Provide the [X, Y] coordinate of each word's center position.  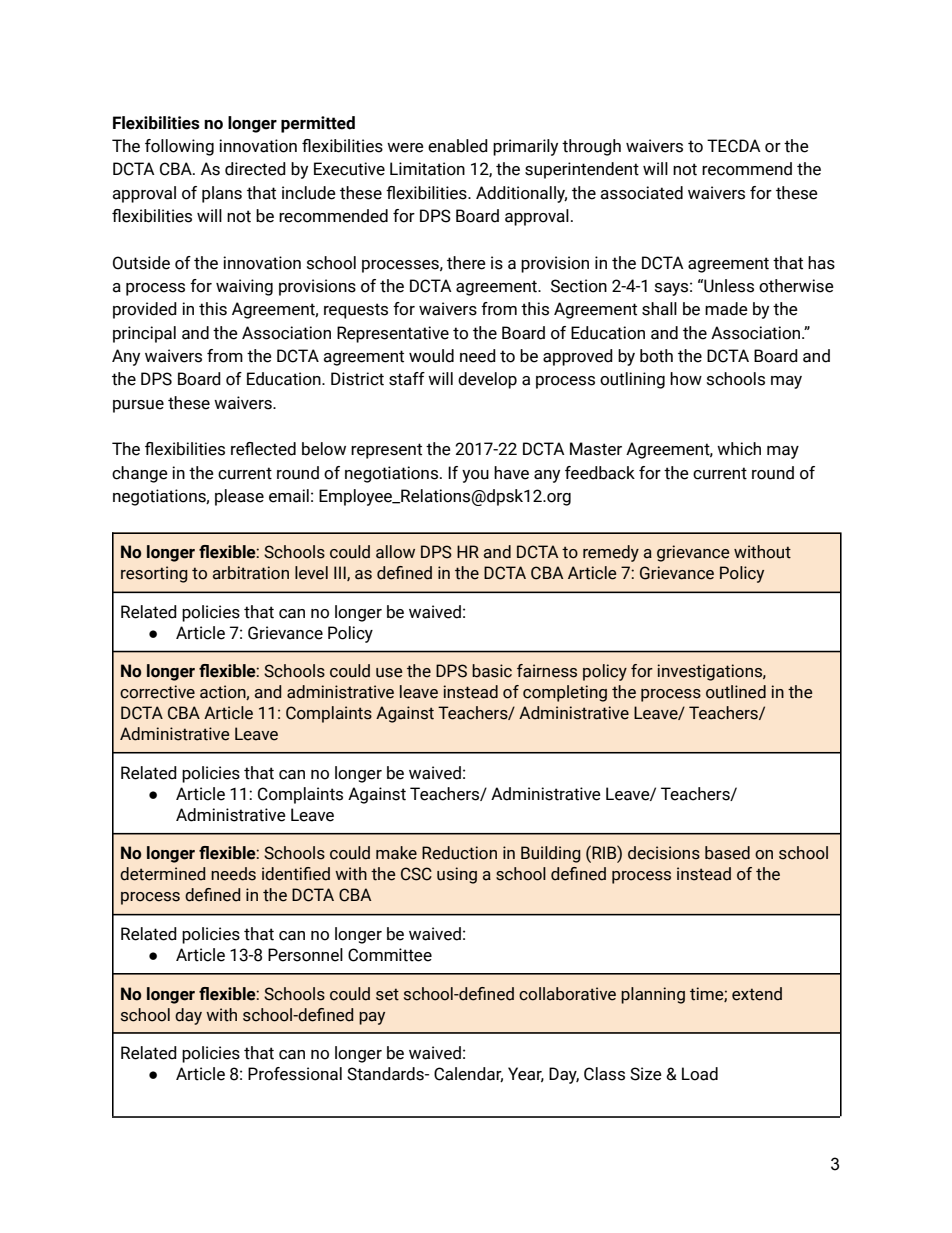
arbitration [251, 573]
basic [492, 671]
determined [162, 874]
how [686, 379]
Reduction [459, 853]
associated [641, 193]
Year [526, 1074]
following [179, 147]
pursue [138, 406]
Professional [295, 1074]
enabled [458, 146]
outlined [736, 692]
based [727, 853]
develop [487, 380]
